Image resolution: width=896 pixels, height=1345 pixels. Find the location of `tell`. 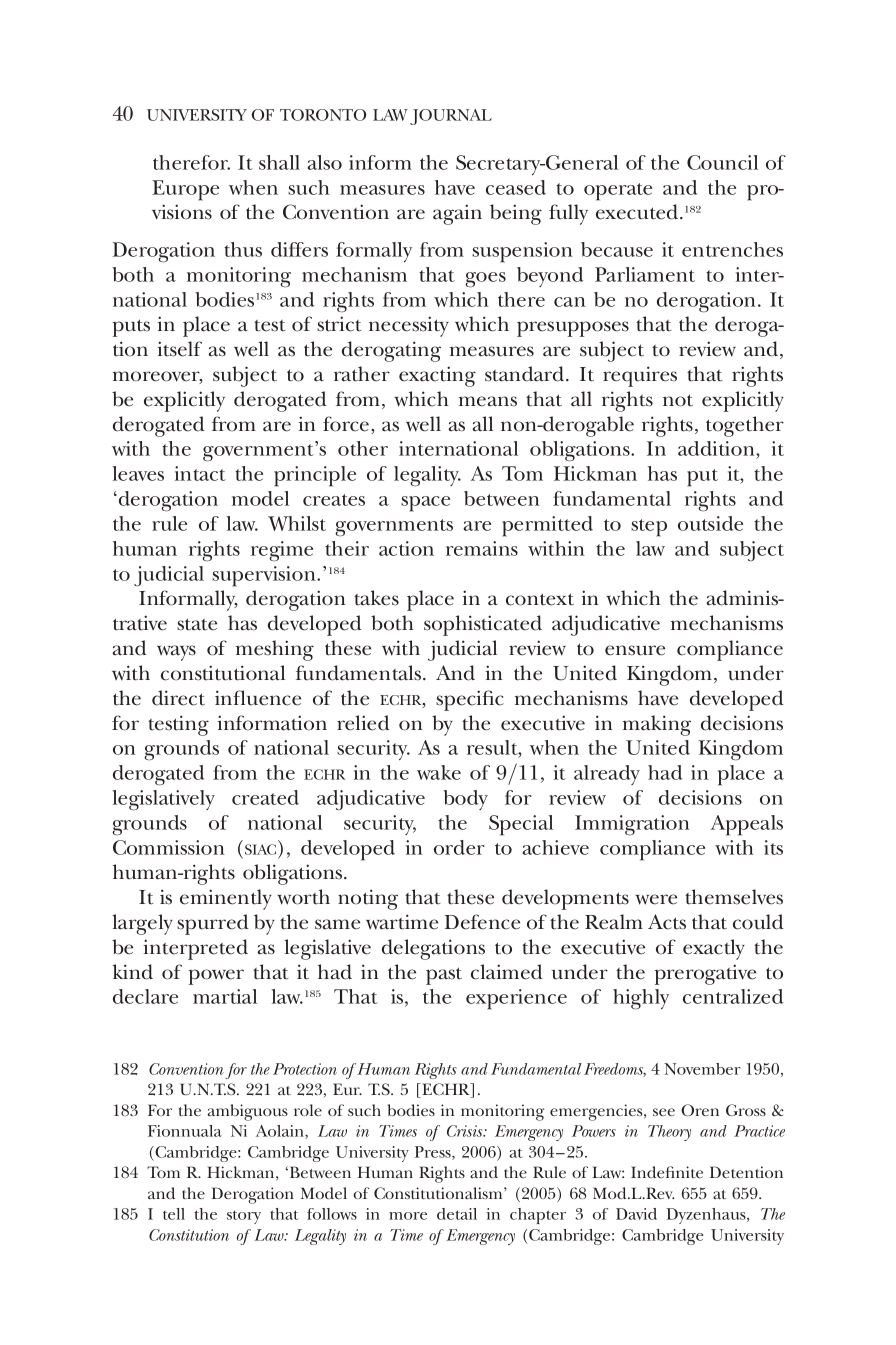

tell is located at coordinates (174, 1214).
